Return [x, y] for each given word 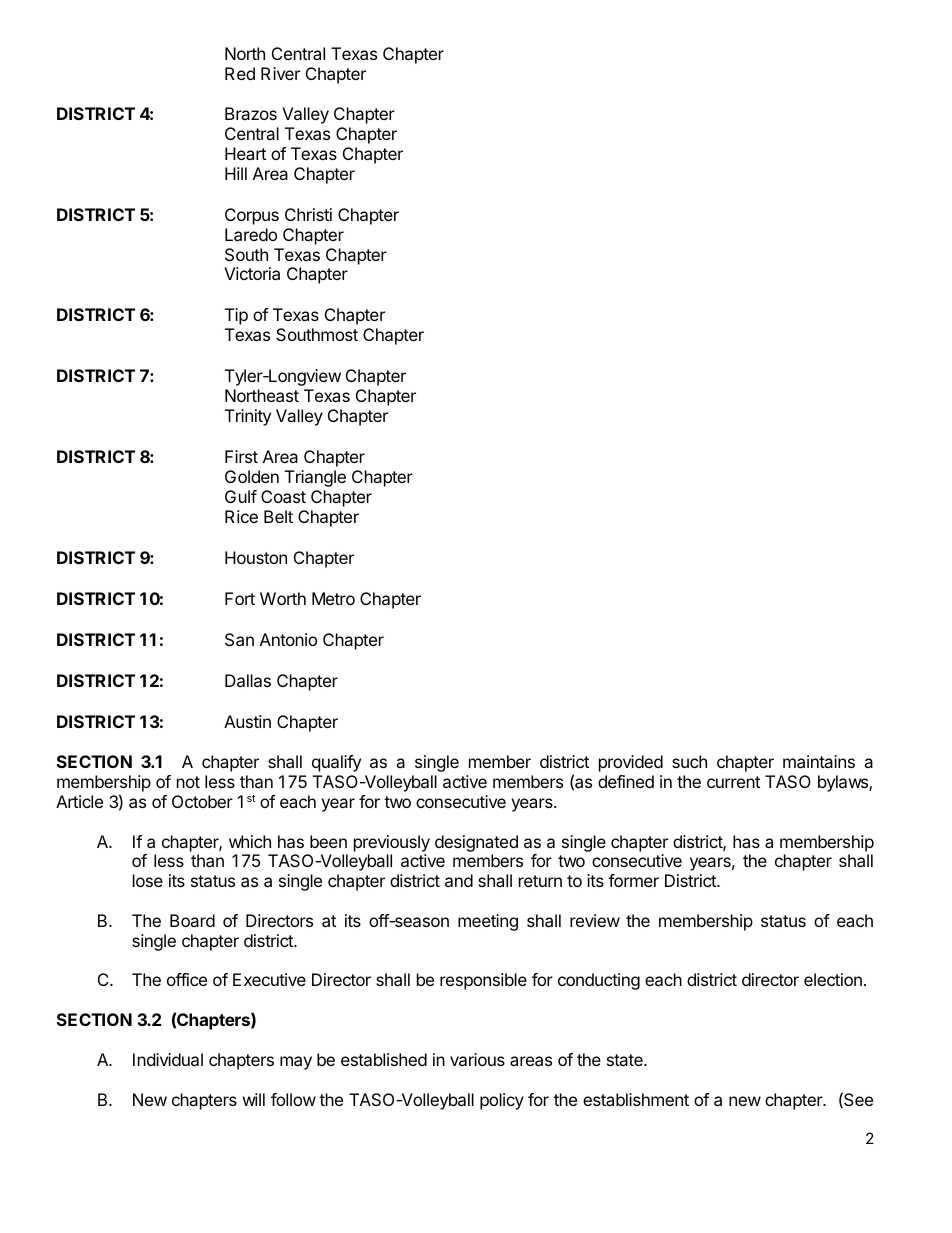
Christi [308, 214]
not [188, 782]
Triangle [315, 478]
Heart [245, 153]
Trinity [248, 417]
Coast [283, 496]
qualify [336, 763]
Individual [168, 1059]
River [280, 73]
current [733, 782]
